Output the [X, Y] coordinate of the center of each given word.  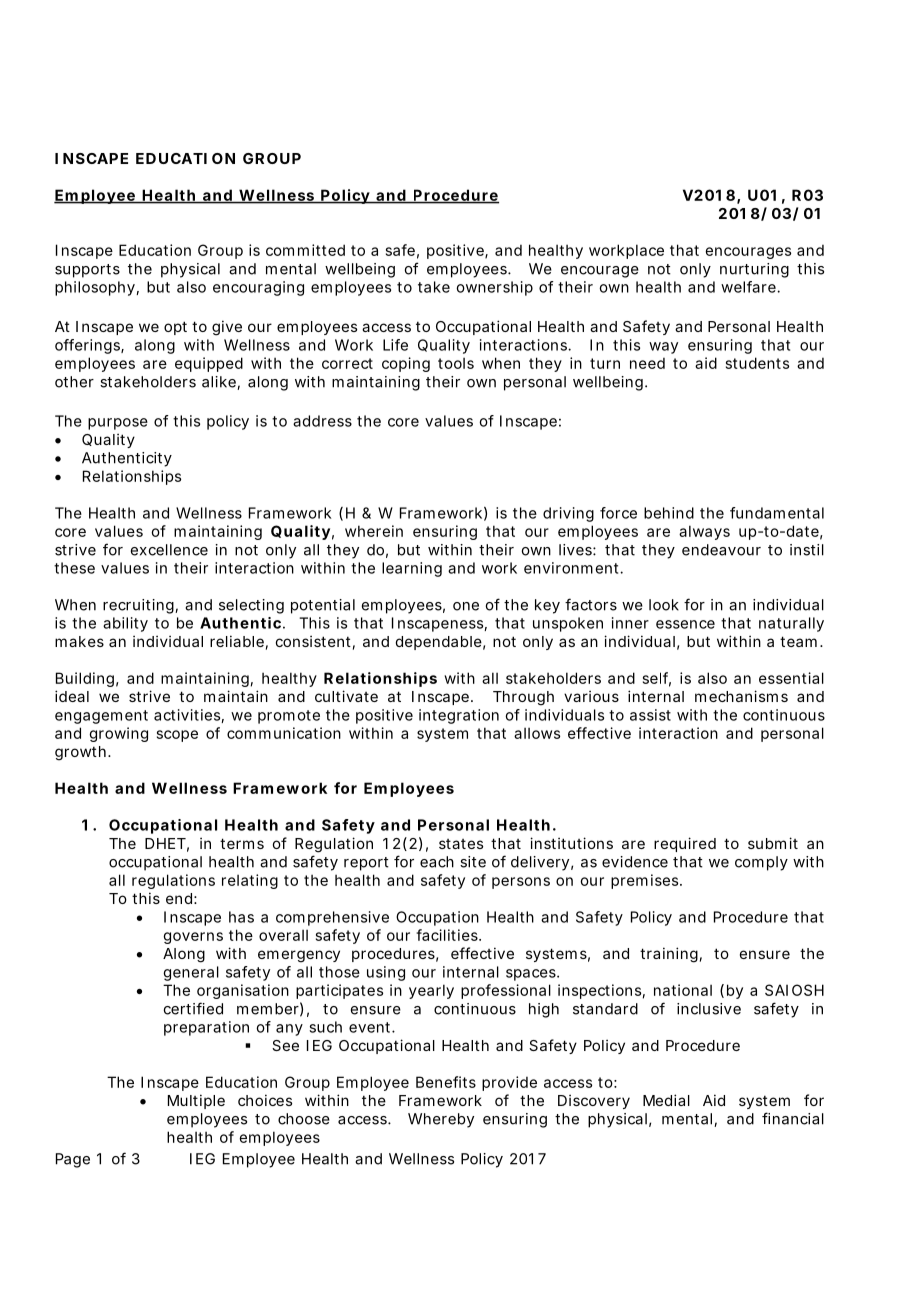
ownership [494, 288]
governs [193, 938]
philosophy [97, 288]
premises [646, 881]
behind [669, 513]
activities [189, 716]
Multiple [196, 1101]
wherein [374, 531]
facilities [448, 935]
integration [459, 716]
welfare [750, 287]
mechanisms [741, 696]
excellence [169, 550]
